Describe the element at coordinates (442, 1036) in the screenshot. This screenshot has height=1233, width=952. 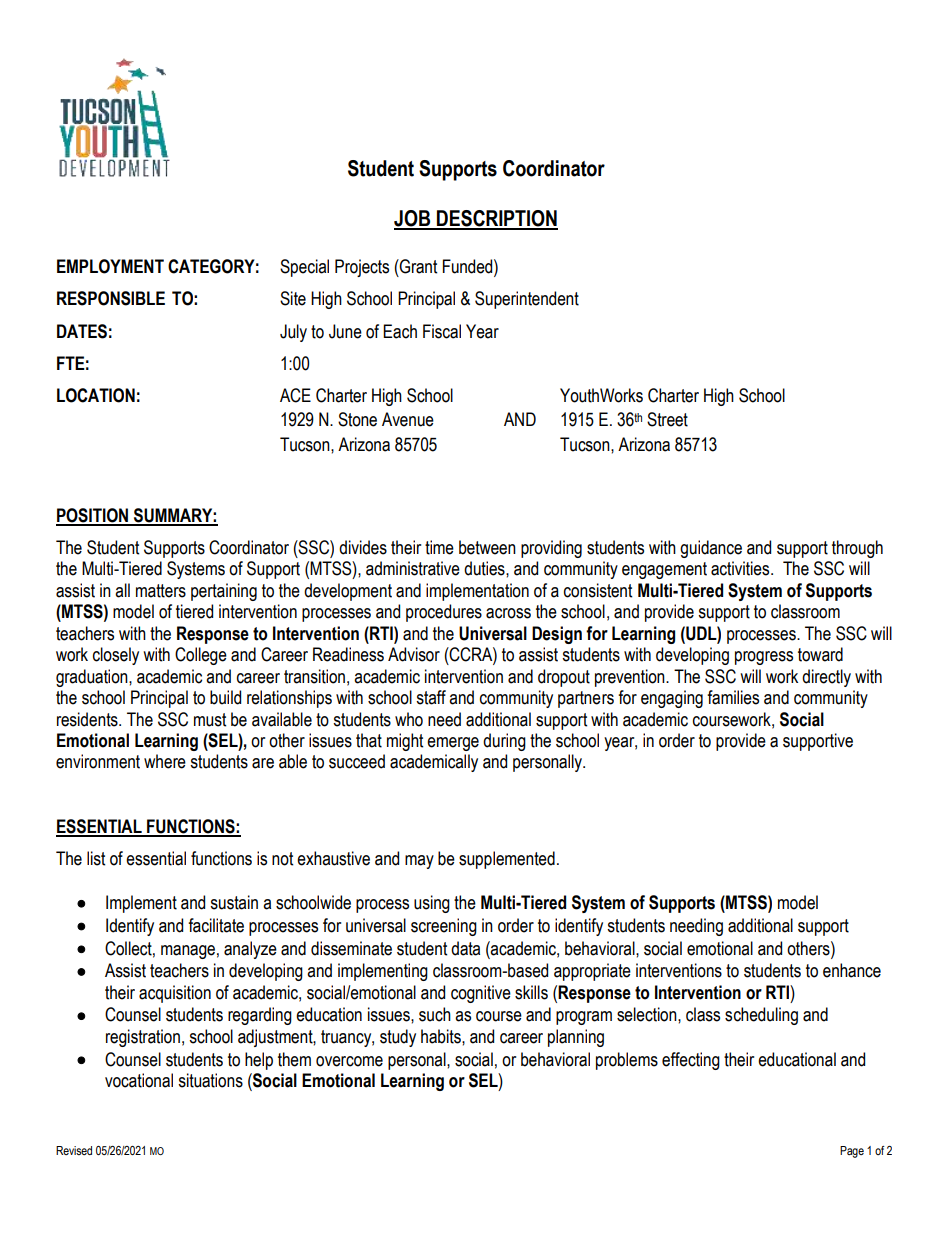
I see `habits` at that location.
